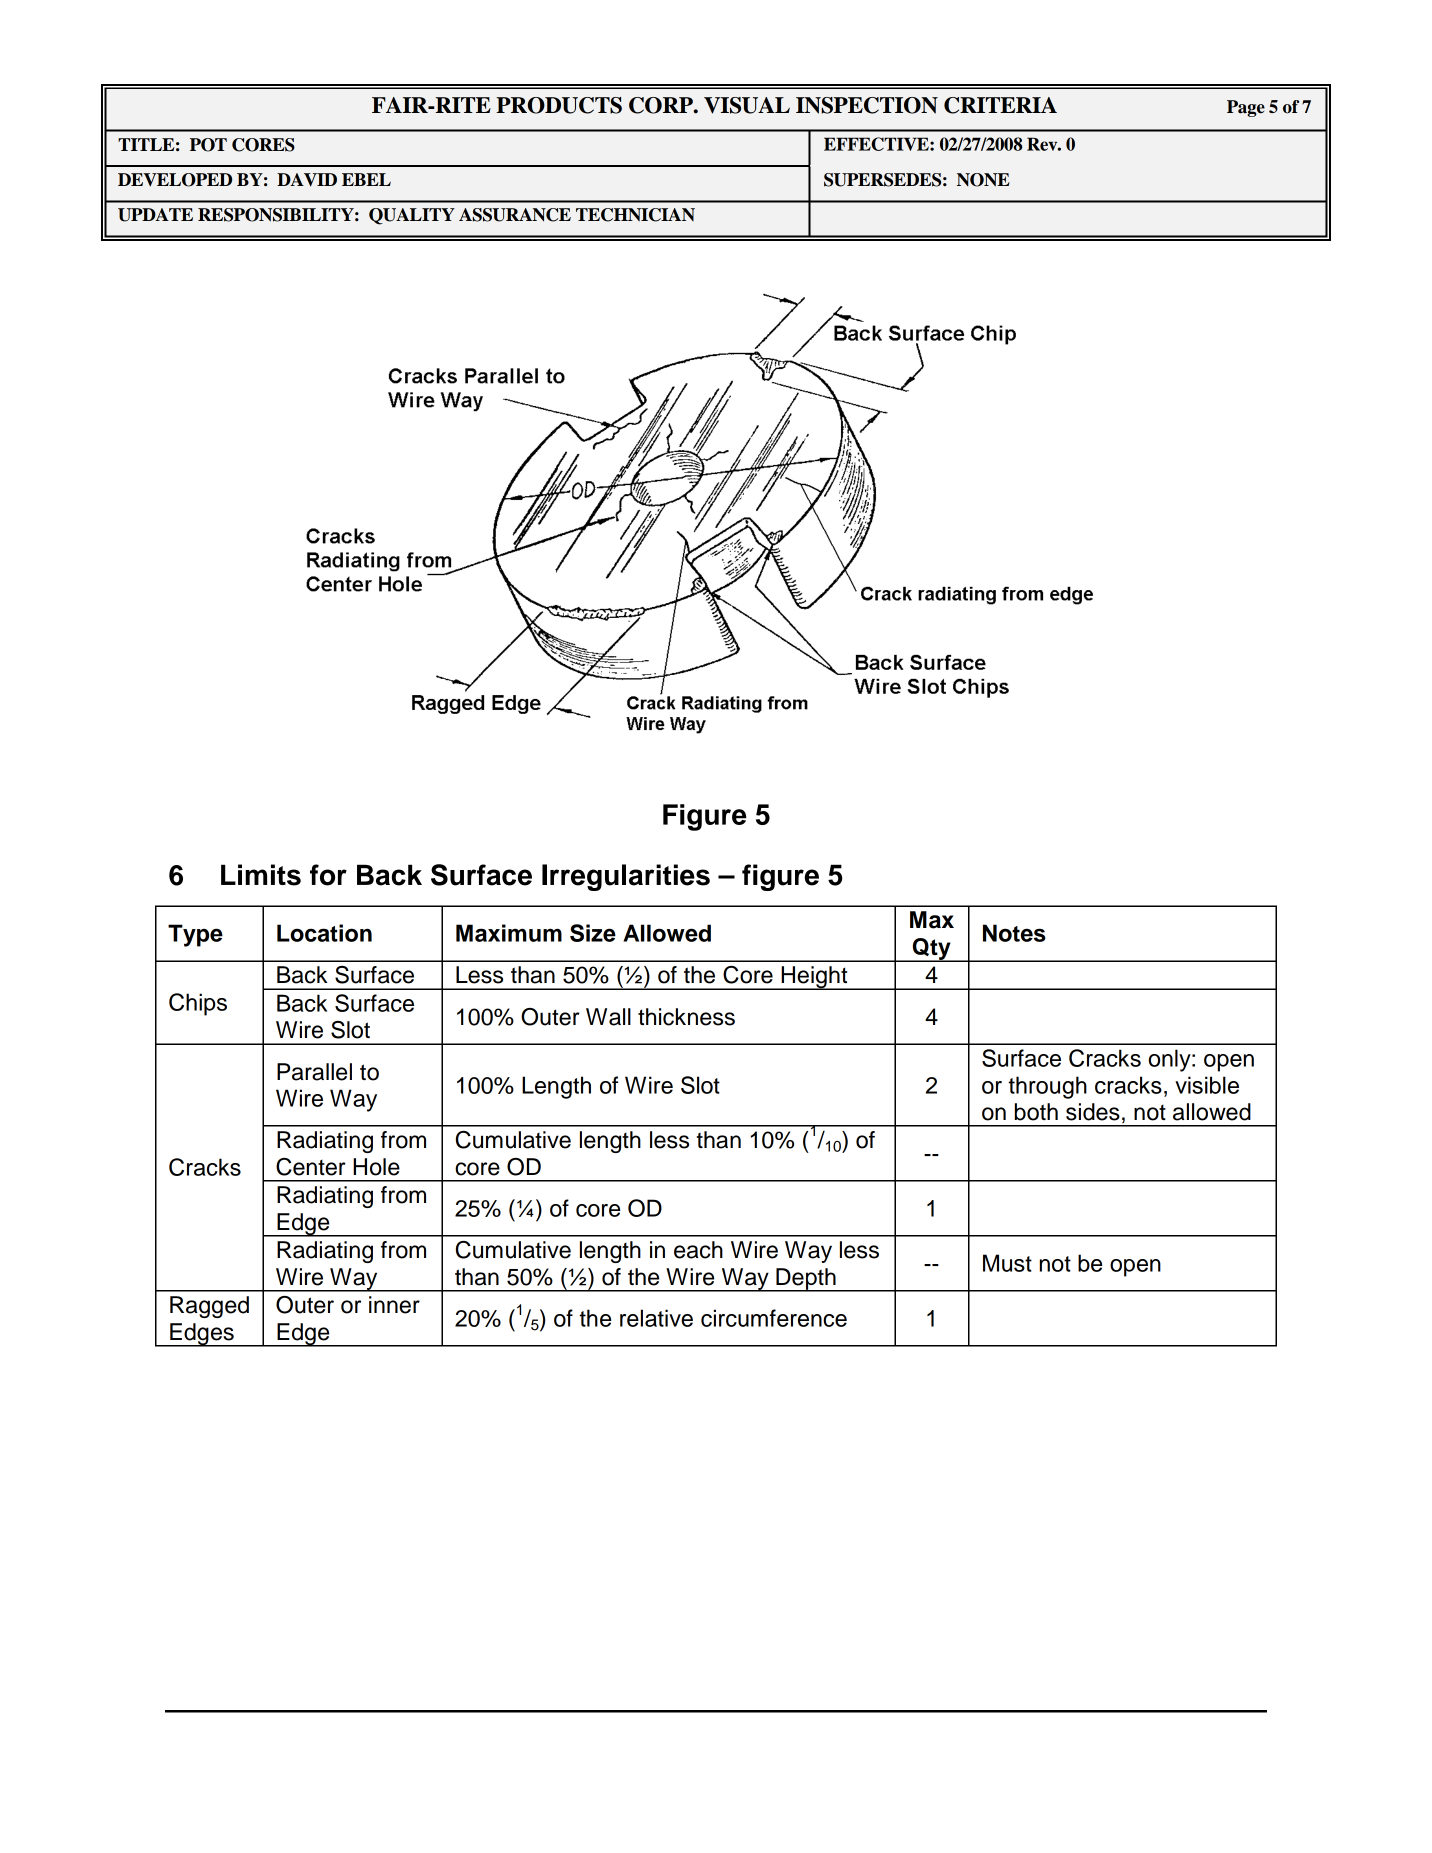 The height and width of the screenshot is (1853, 1432). I want to click on Ragged, so click(209, 1307).
